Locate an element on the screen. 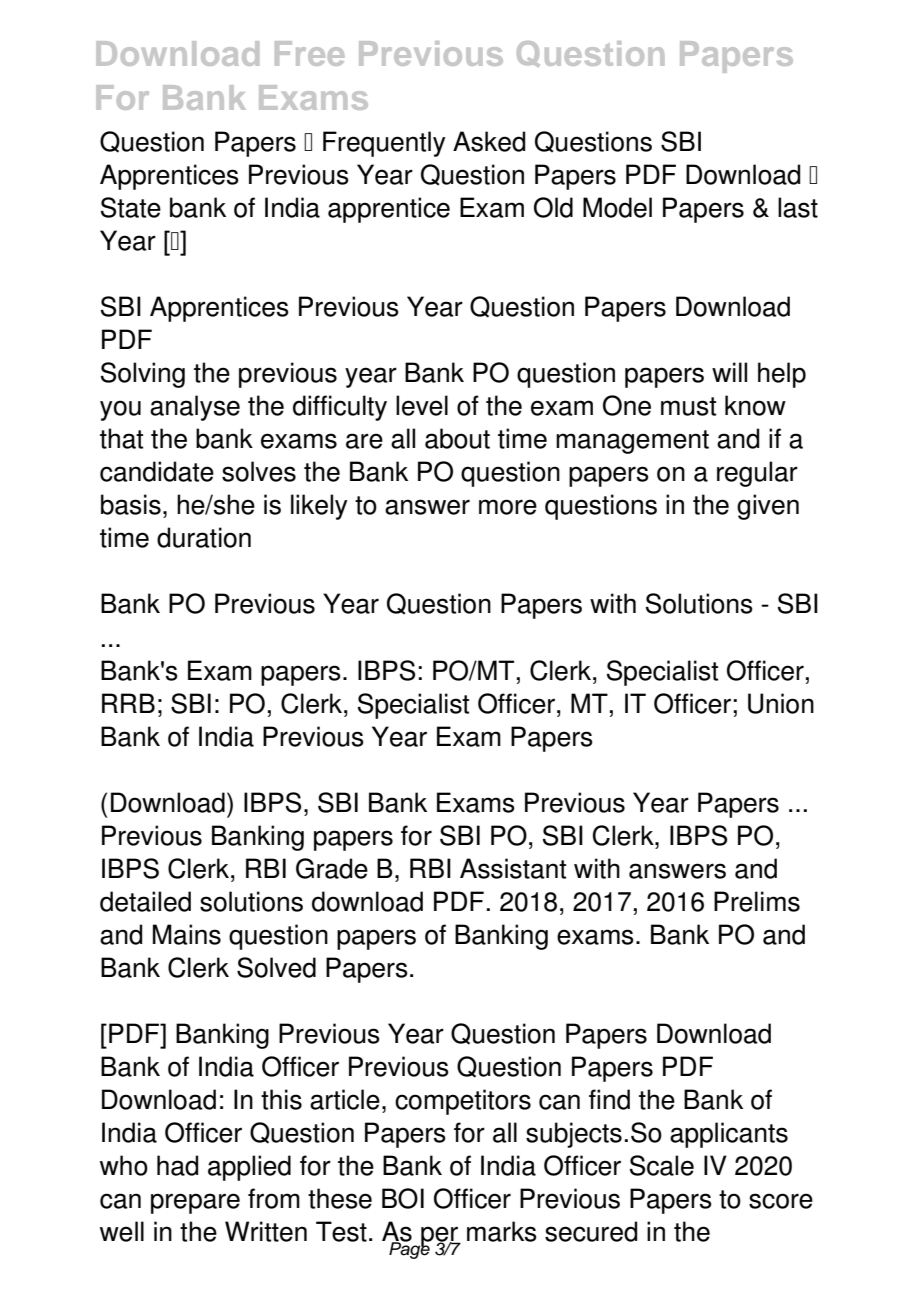 Image resolution: width=924 pixels, height=1311 pixels. last is located at coordinates (798, 207).
